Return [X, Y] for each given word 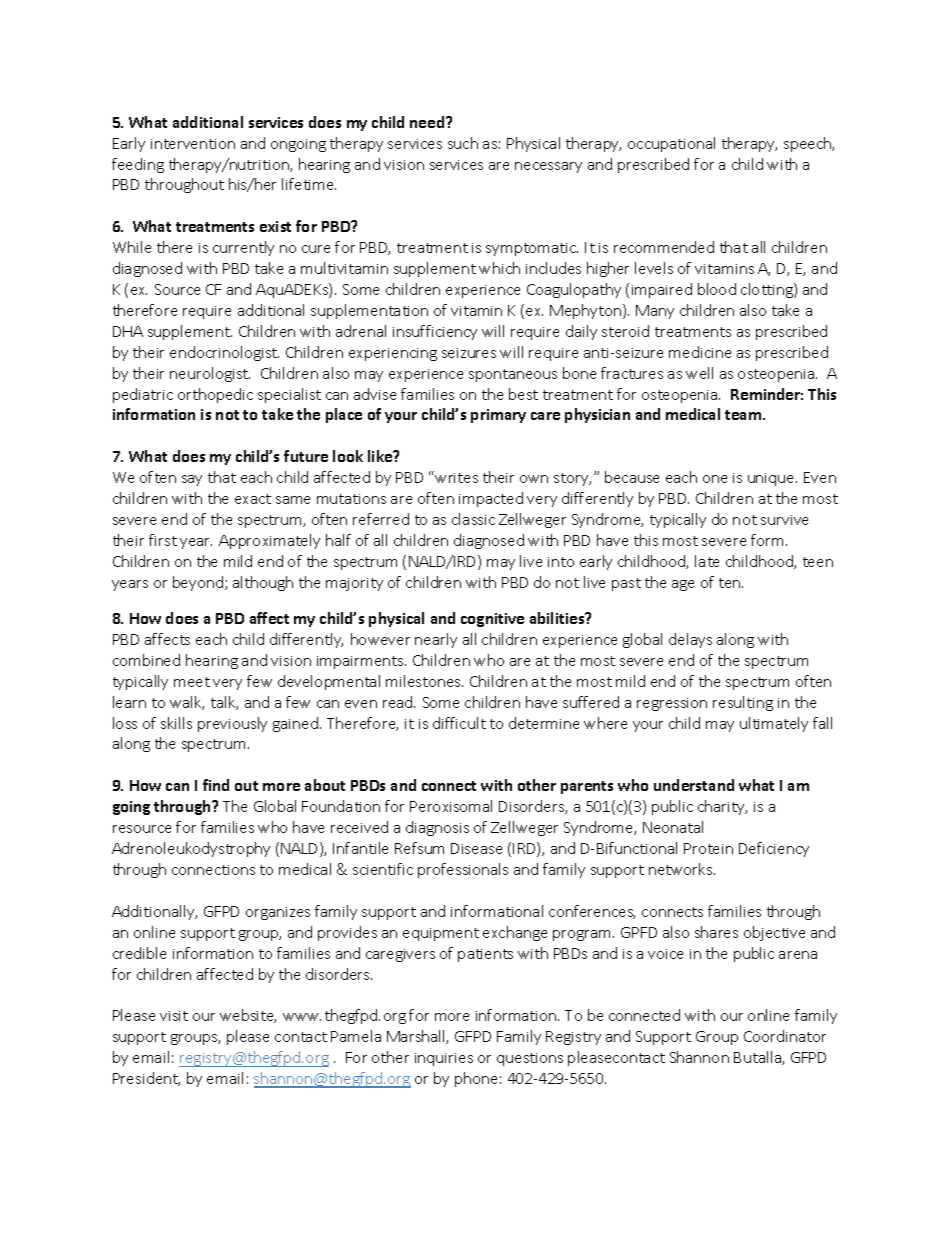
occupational [671, 144]
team [744, 415]
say [192, 480]
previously [232, 724]
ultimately [774, 724]
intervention [193, 144]
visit [174, 1016]
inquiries [444, 1059]
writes [456, 478]
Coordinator [785, 1036]
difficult [459, 723]
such [463, 143]
